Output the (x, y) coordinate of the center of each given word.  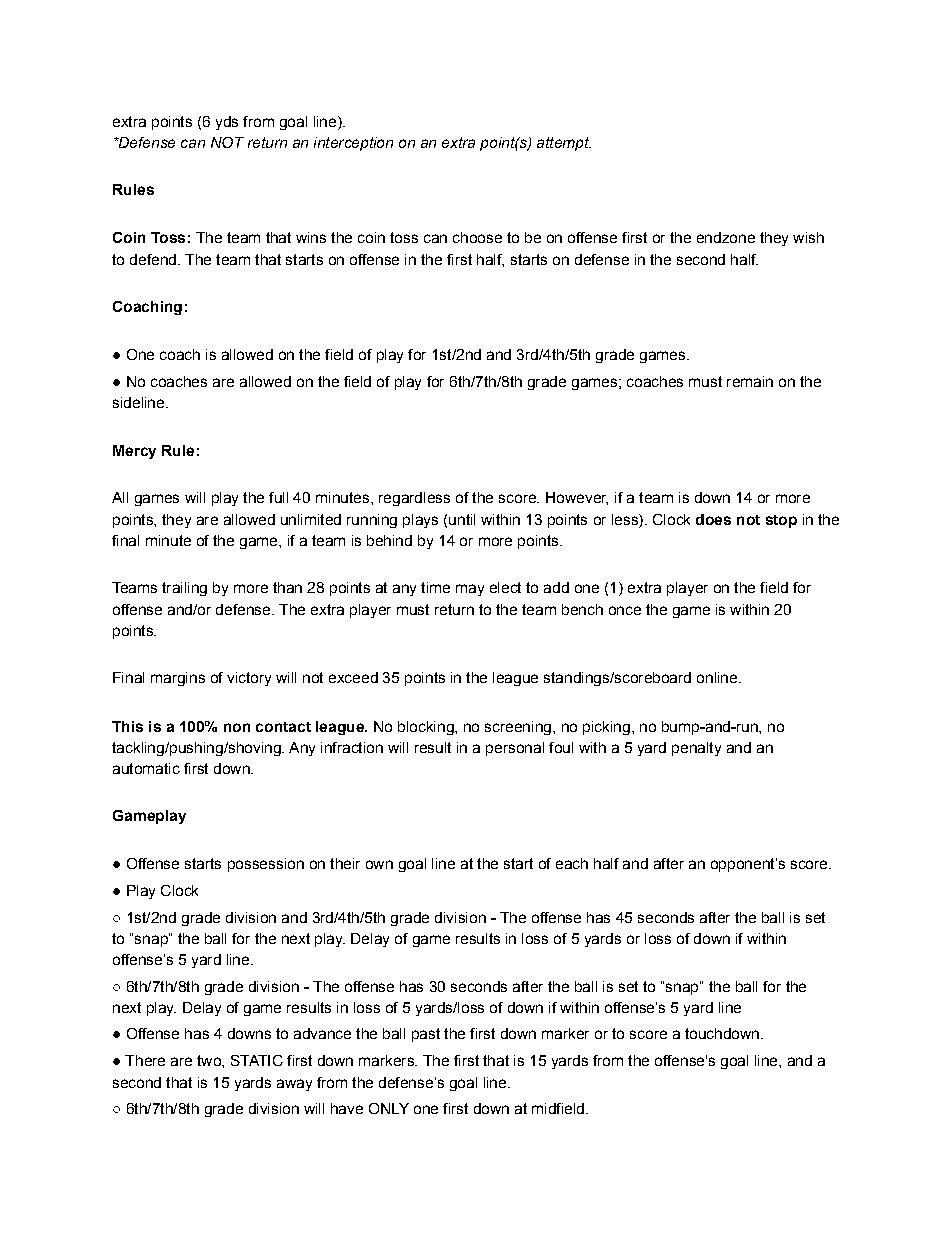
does (713, 519)
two (210, 1060)
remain (750, 381)
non (237, 727)
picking (606, 728)
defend (153, 259)
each (572, 863)
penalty (696, 749)
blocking (427, 728)
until (462, 519)
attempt (564, 144)
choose (477, 237)
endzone (726, 237)
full (278, 497)
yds (227, 123)
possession (266, 865)
